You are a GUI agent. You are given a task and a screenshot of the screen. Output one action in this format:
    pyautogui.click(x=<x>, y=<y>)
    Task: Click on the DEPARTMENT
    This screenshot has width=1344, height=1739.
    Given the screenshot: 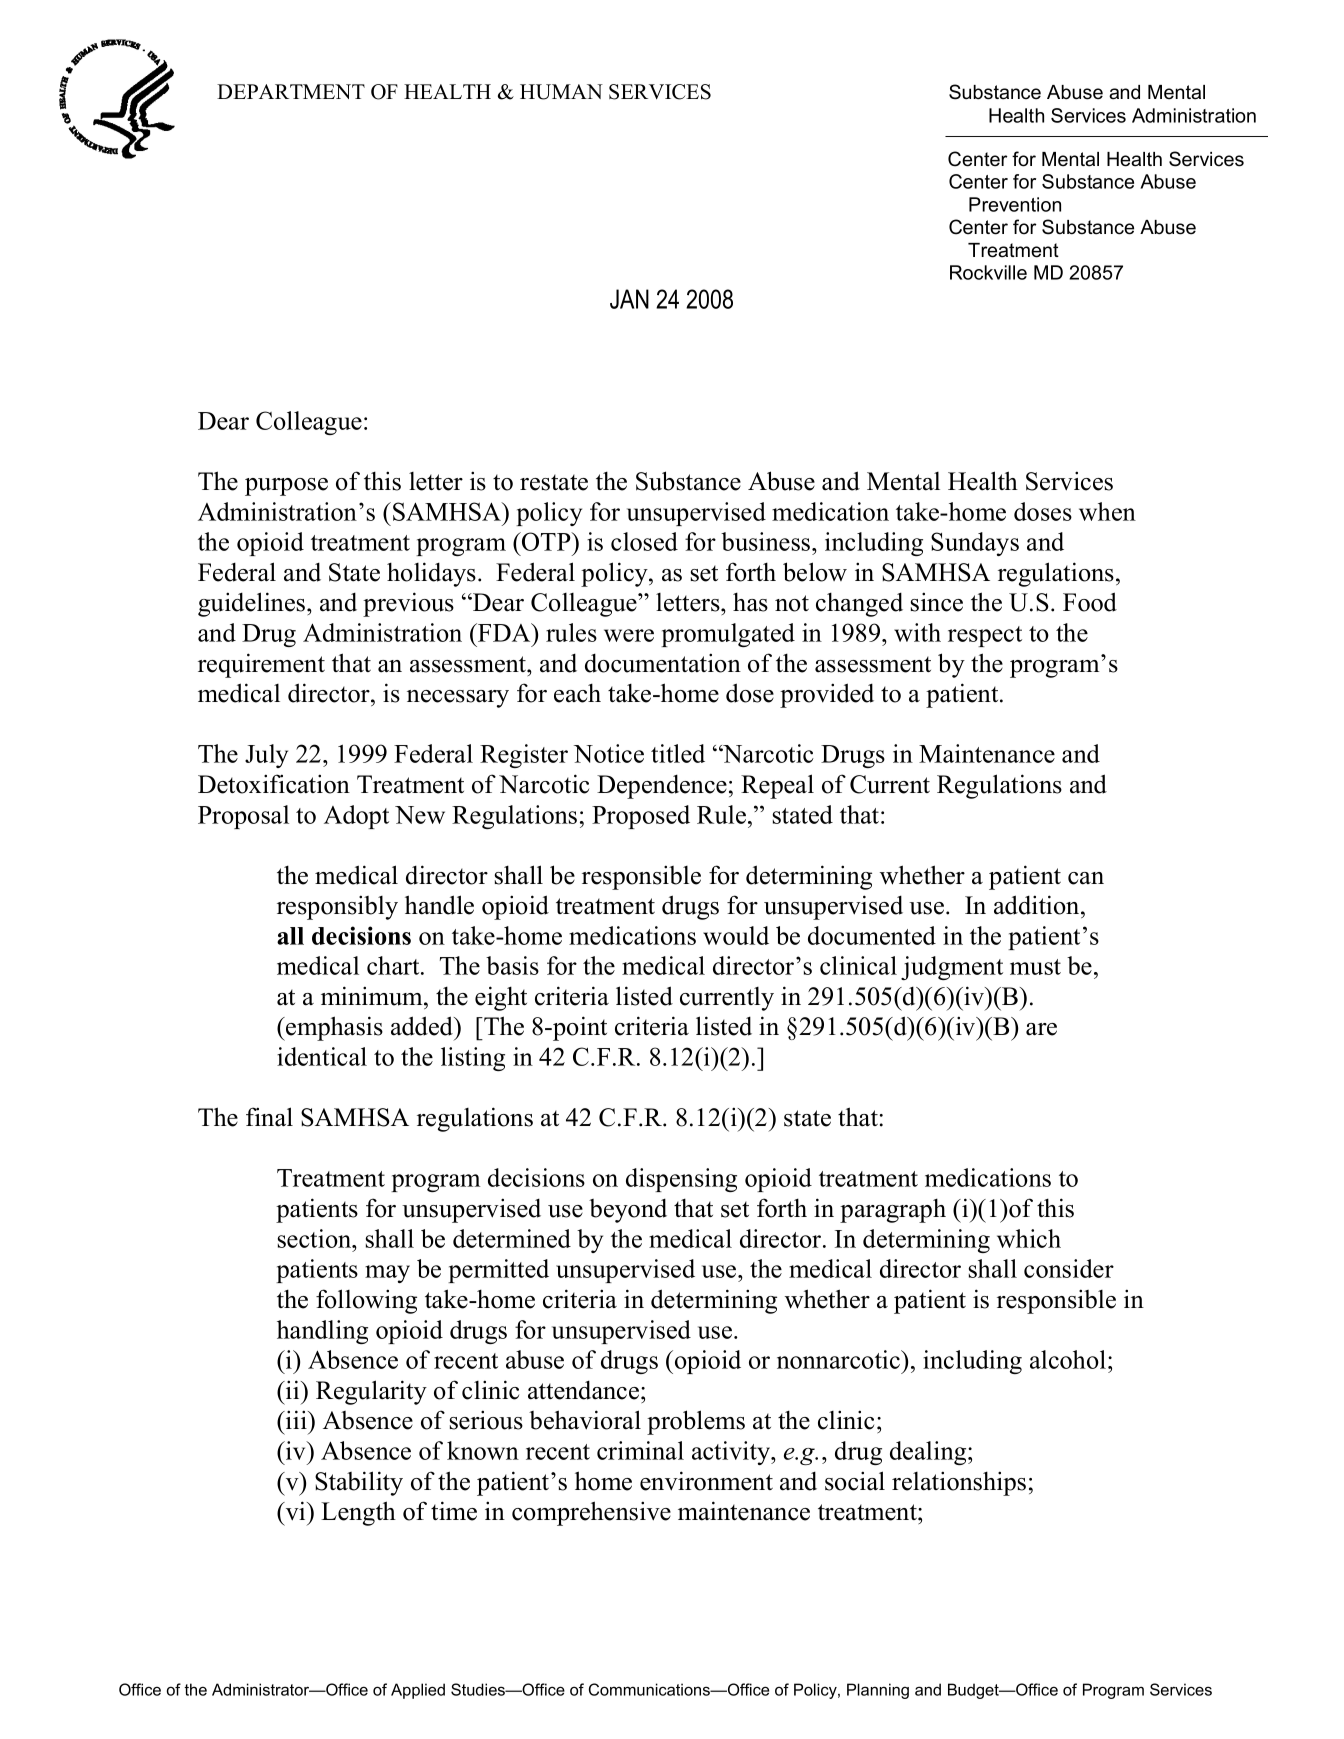 What is the action you would take?
    pyautogui.click(x=291, y=91)
